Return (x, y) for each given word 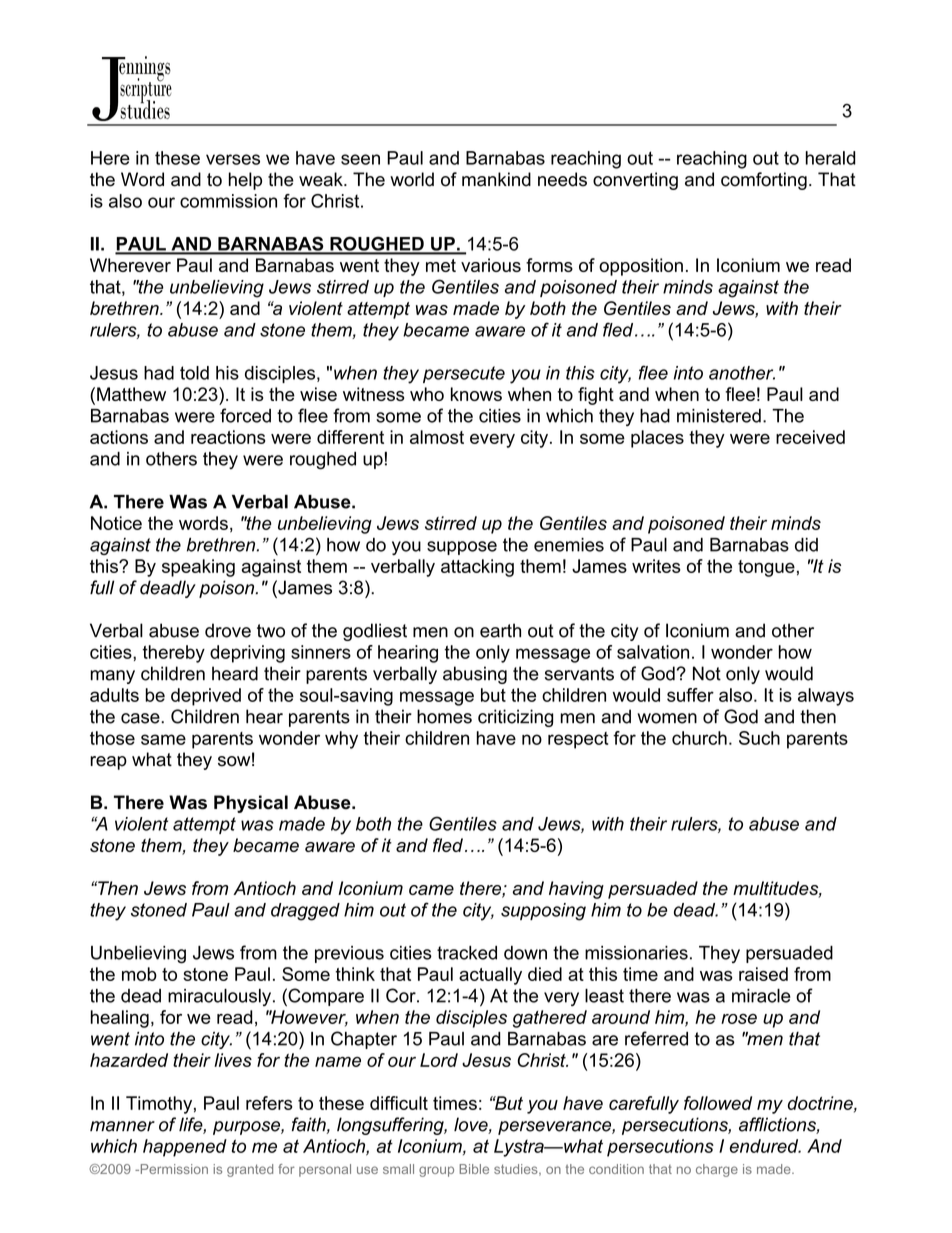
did (806, 545)
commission (228, 201)
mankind (496, 179)
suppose (462, 548)
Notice (116, 523)
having (576, 890)
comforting (764, 181)
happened (185, 1148)
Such (759, 738)
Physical (251, 804)
